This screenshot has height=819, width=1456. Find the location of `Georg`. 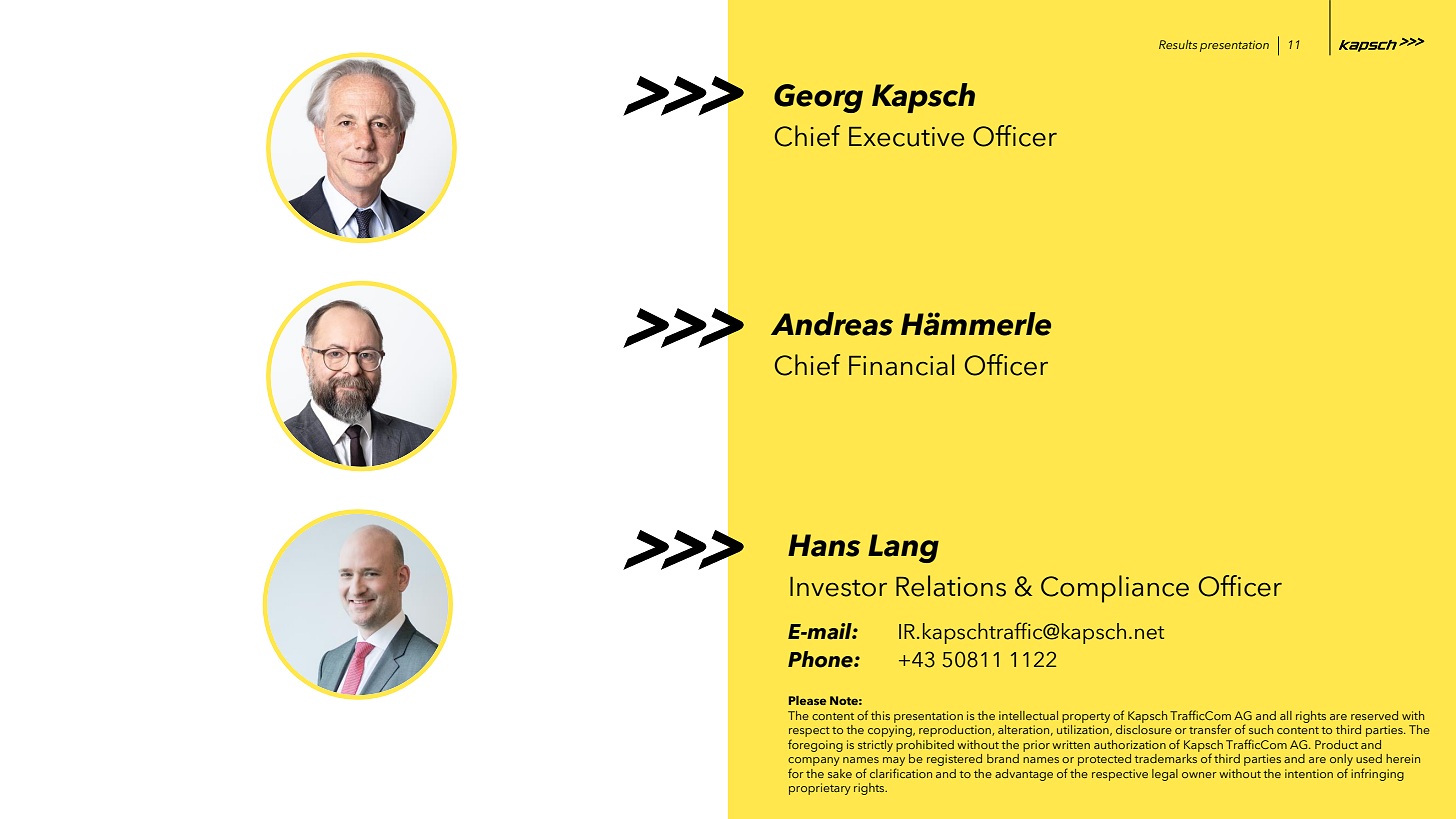

Georg is located at coordinates (818, 98).
